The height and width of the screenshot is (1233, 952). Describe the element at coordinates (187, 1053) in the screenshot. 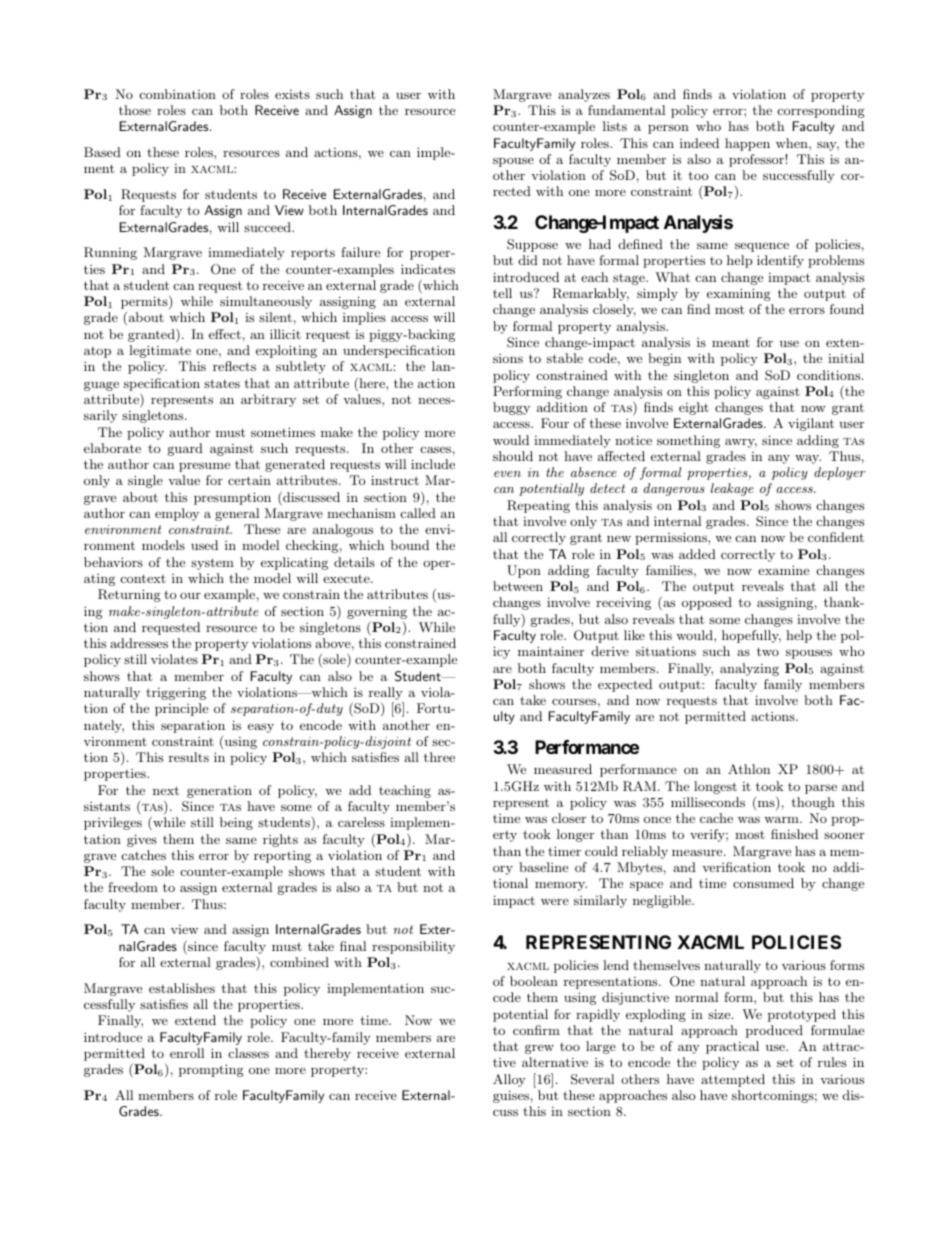

I see `enroll` at that location.
